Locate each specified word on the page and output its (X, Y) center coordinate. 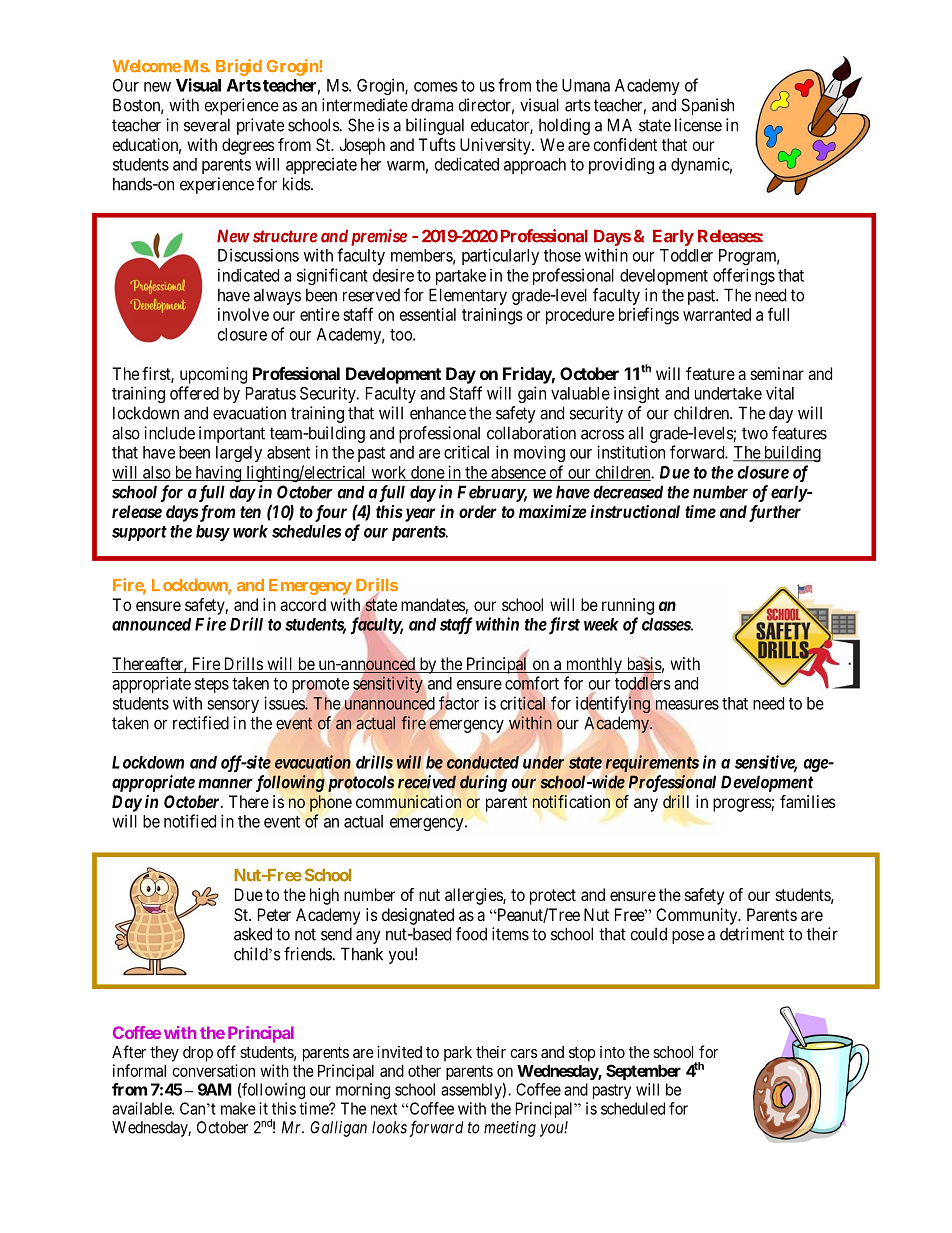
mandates (433, 606)
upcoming (213, 375)
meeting (510, 1129)
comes (436, 87)
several (207, 125)
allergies (474, 896)
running (628, 606)
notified (190, 821)
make (238, 1108)
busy (213, 533)
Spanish (707, 106)
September (643, 1072)
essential (428, 314)
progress (742, 805)
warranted (717, 314)
